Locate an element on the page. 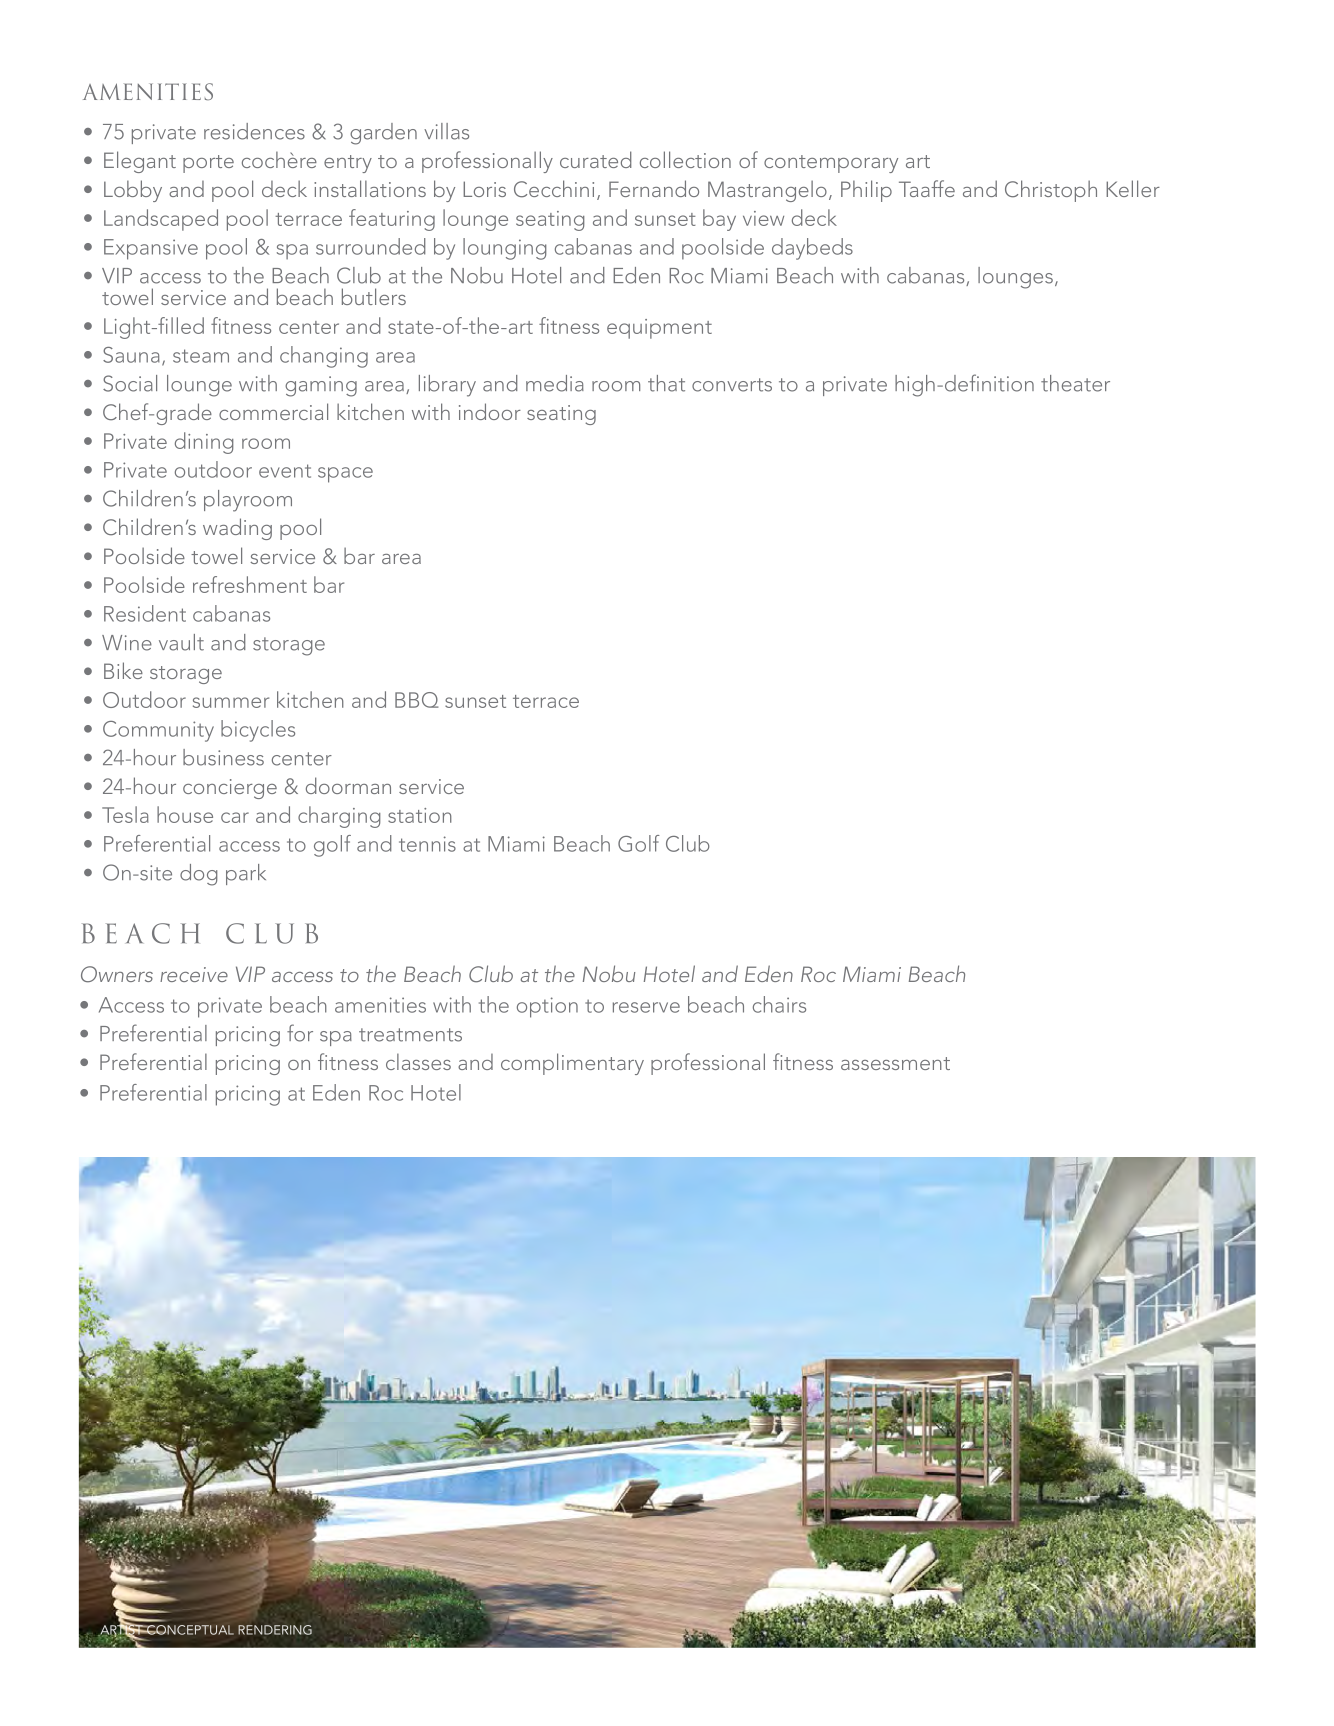 The height and width of the page is (1726, 1334). classes is located at coordinates (418, 1061).
